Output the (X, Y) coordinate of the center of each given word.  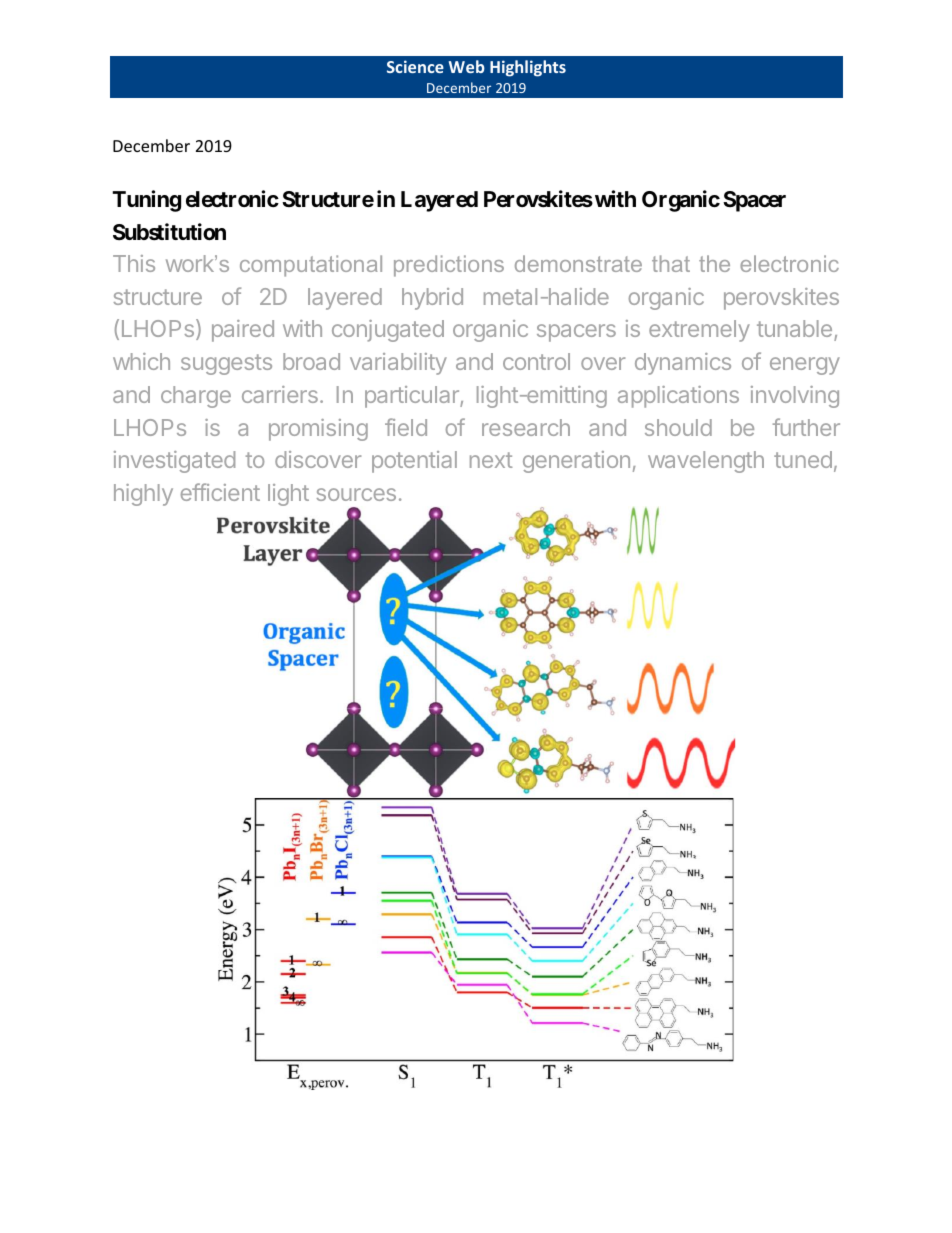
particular (413, 397)
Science (415, 66)
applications (678, 397)
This (134, 263)
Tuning (146, 201)
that (671, 263)
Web (467, 66)
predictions (449, 266)
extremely (699, 331)
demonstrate (578, 263)
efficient (220, 492)
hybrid (432, 299)
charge (196, 397)
